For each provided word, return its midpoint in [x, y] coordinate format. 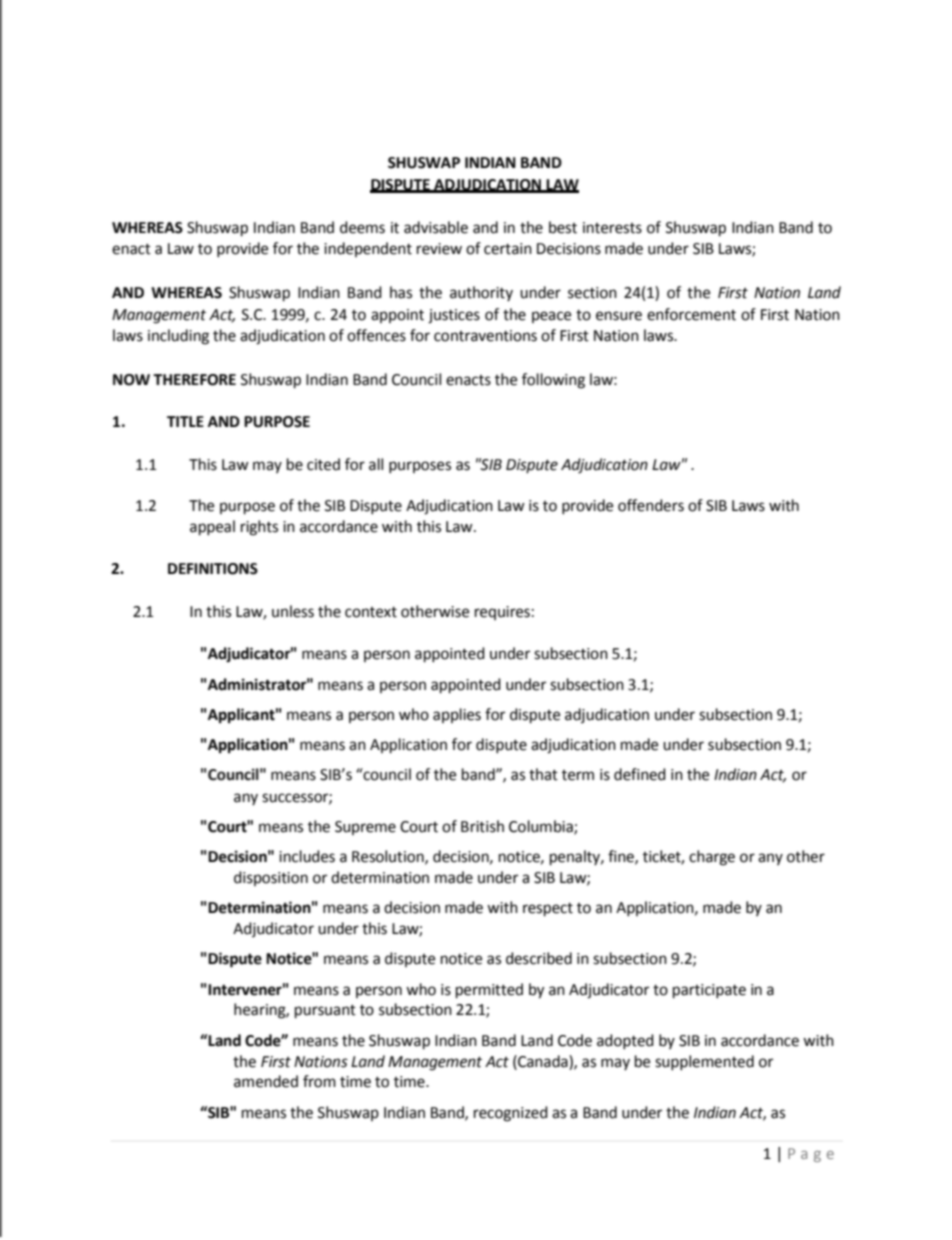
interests [612, 228]
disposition [271, 878]
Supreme [365, 828]
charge [712, 858]
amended [266, 1081]
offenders [651, 505]
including [178, 337]
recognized [511, 1114]
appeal [212, 528]
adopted [625, 1041]
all [376, 464]
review [439, 249]
